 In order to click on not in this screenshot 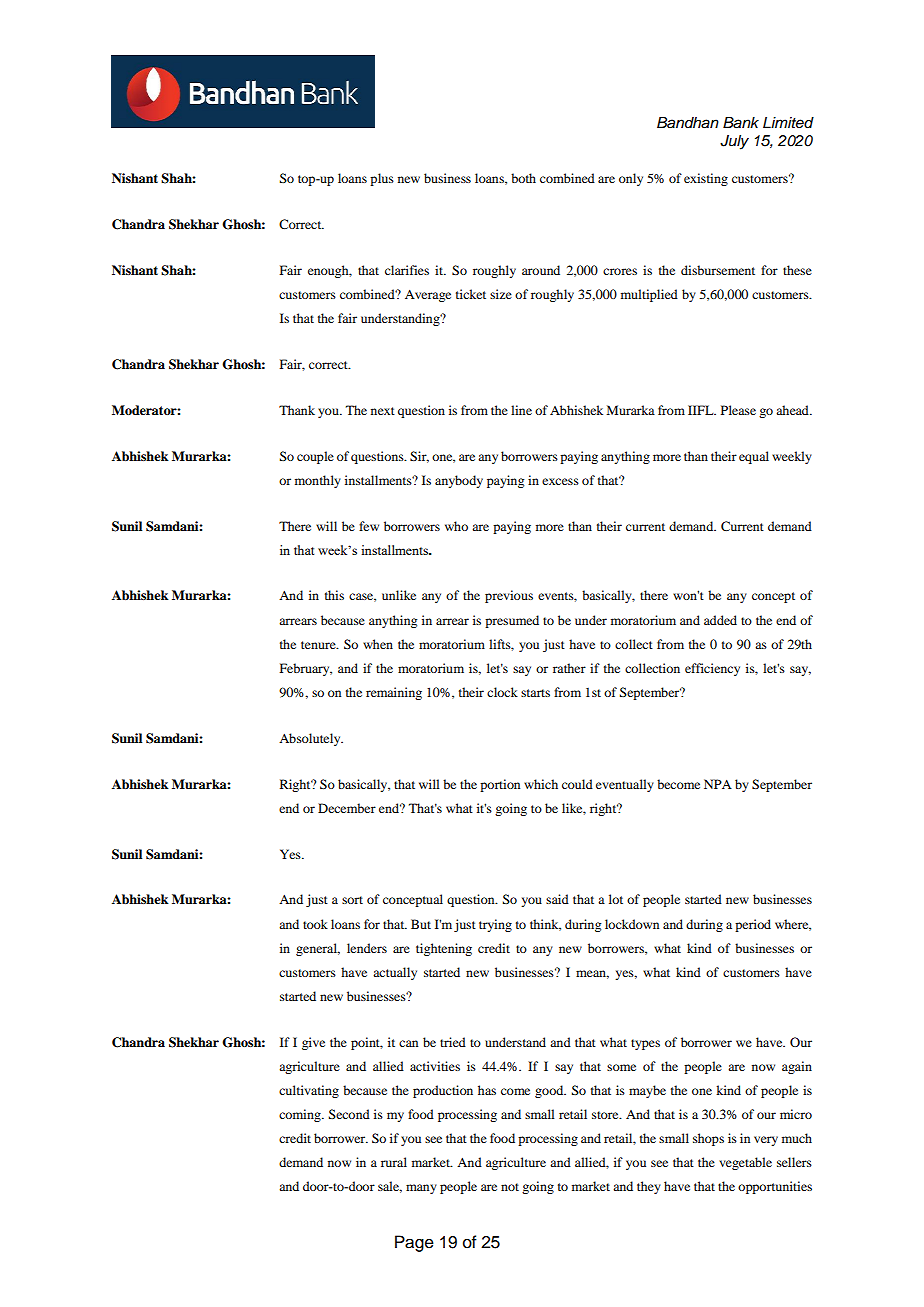, I will do `click(510, 1187)`.
